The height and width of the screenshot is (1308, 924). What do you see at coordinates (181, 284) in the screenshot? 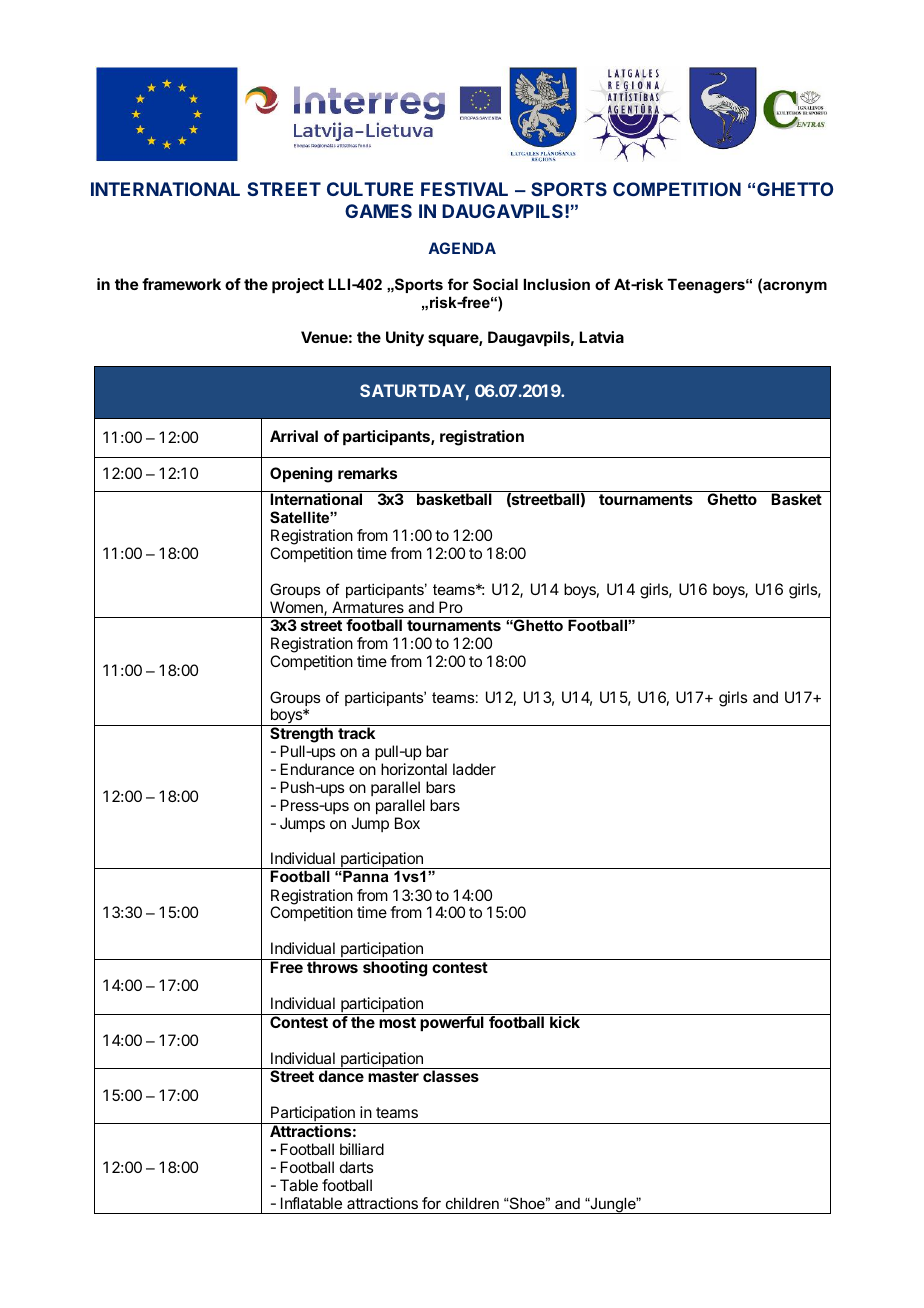
I see `framework` at bounding box center [181, 284].
